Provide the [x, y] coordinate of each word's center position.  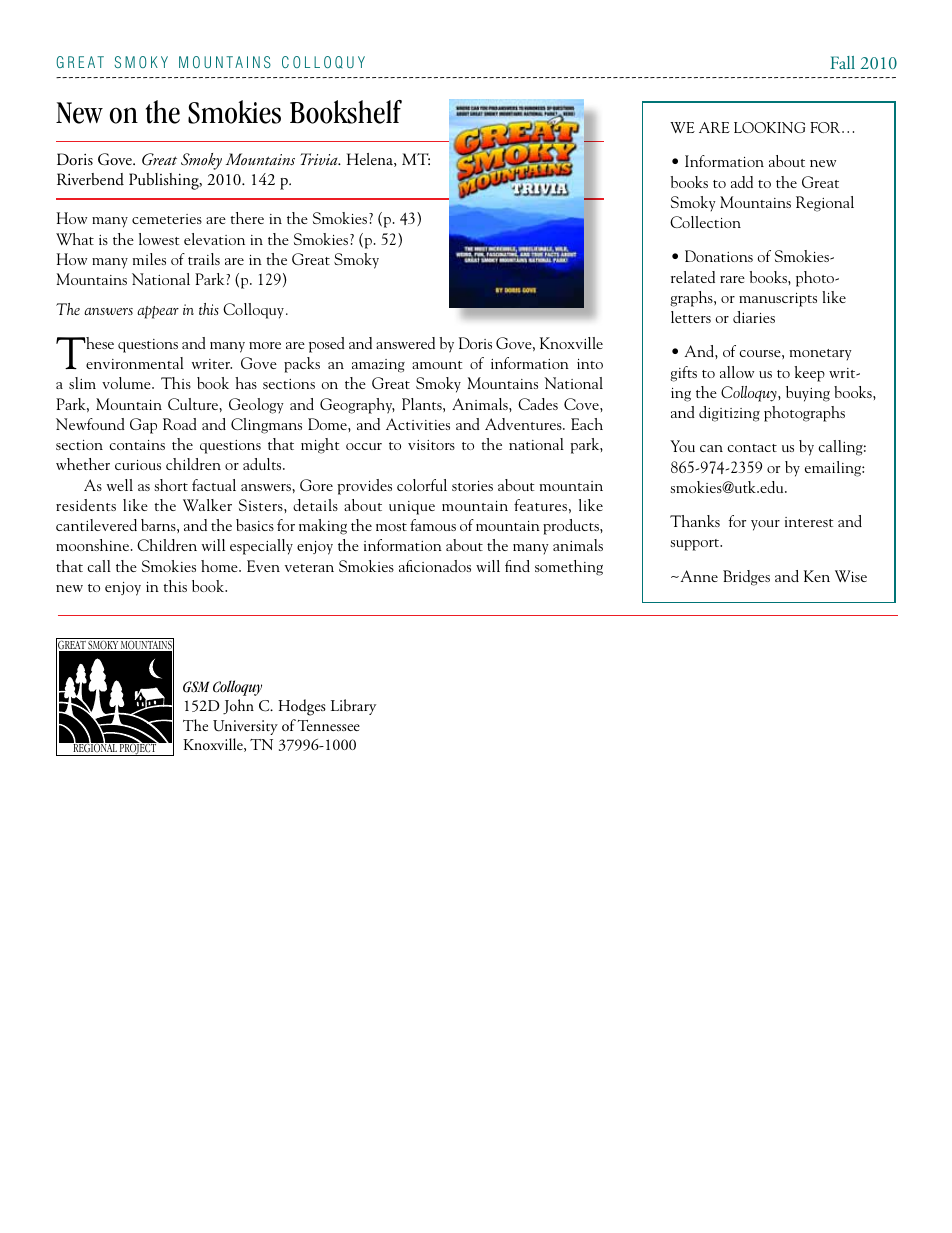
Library [353, 707]
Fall [842, 62]
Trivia [320, 159]
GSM [196, 687]
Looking [769, 127]
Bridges [746, 578]
